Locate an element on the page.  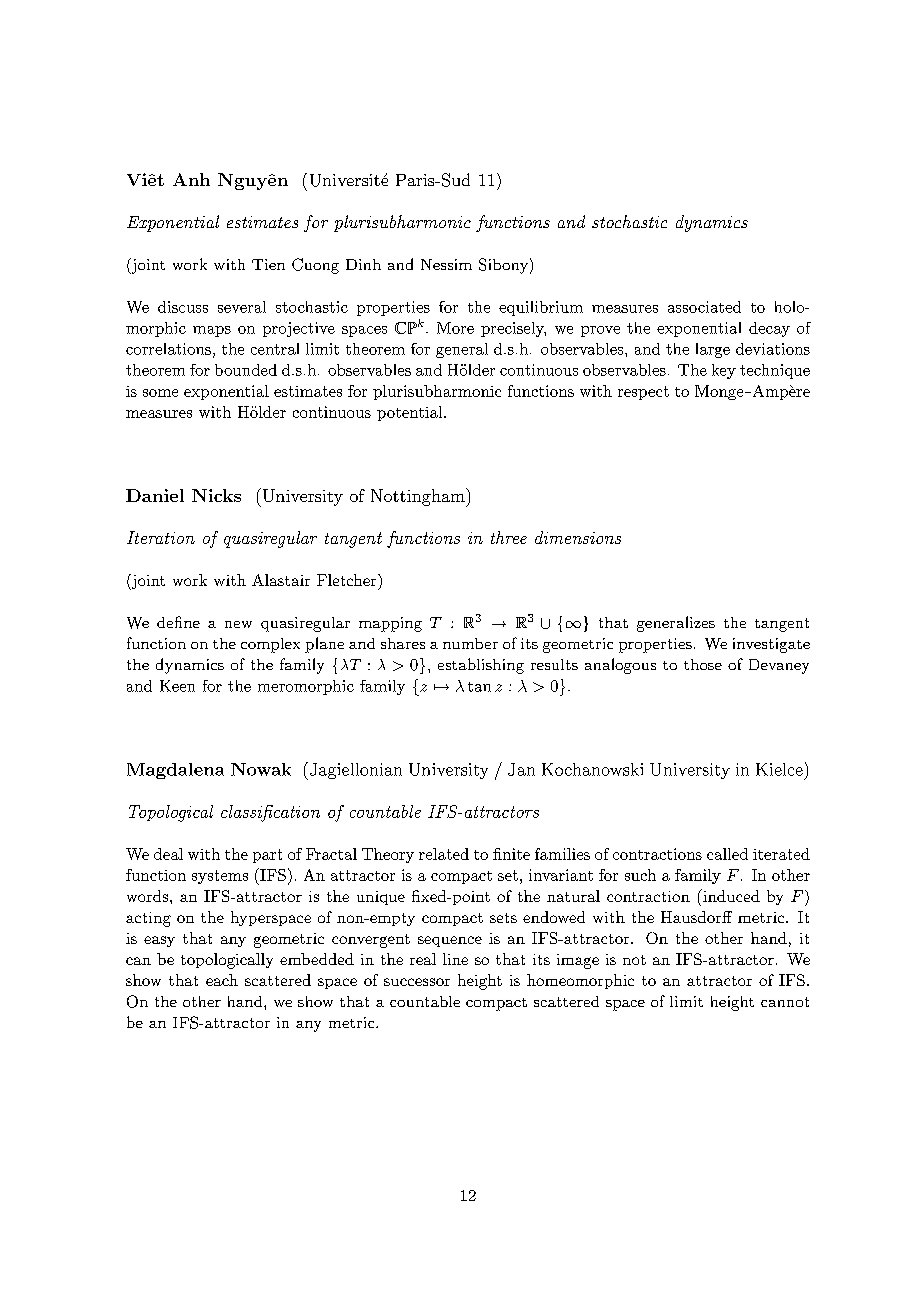
investigate is located at coordinates (771, 645).
